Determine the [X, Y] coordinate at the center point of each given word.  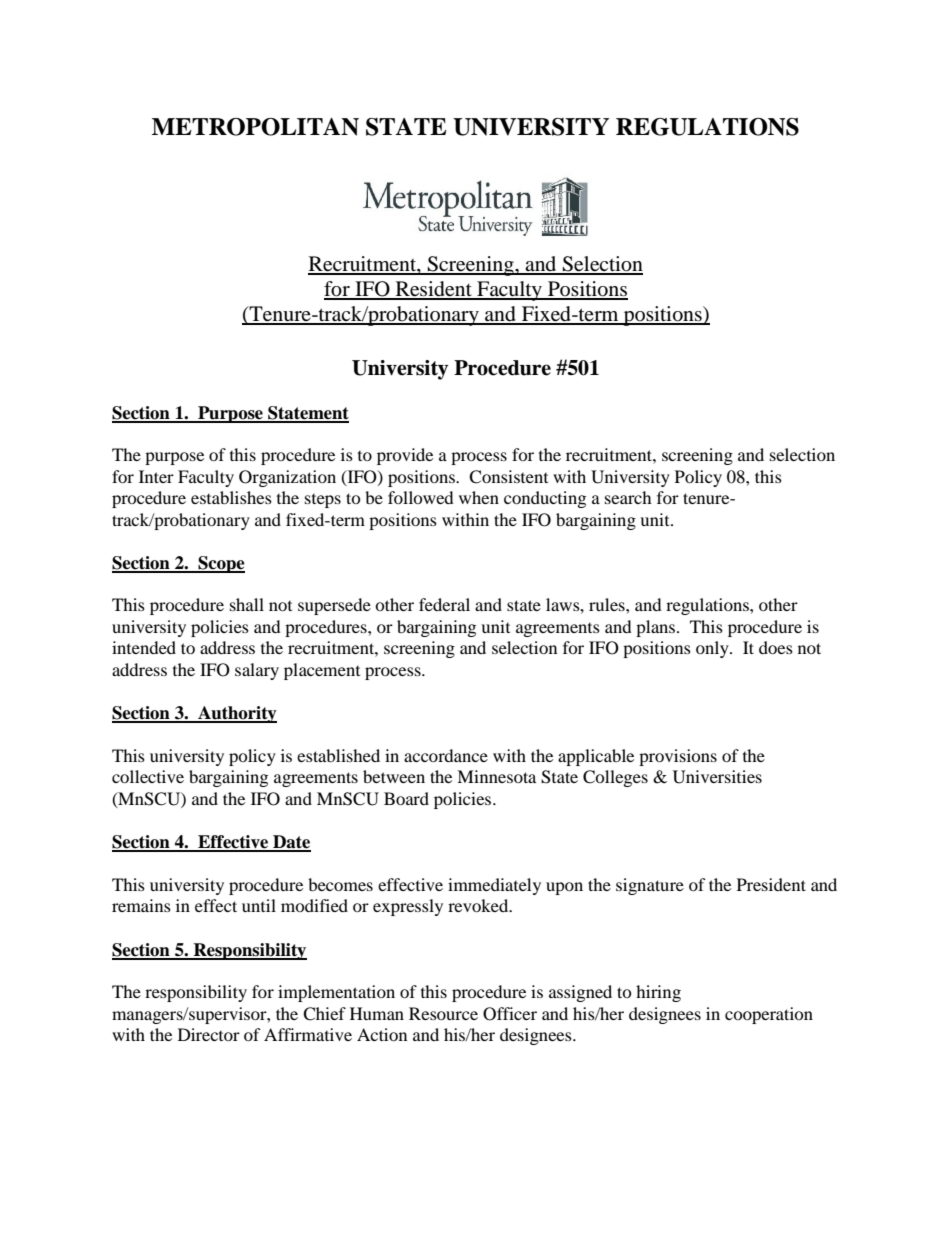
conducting [545, 499]
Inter [156, 476]
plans [657, 628]
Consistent [508, 477]
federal [444, 604]
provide [405, 456]
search [628, 497]
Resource [443, 1013]
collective [148, 776]
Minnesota [496, 776]
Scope [220, 564]
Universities [717, 777]
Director [209, 1034]
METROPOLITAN [255, 127]
